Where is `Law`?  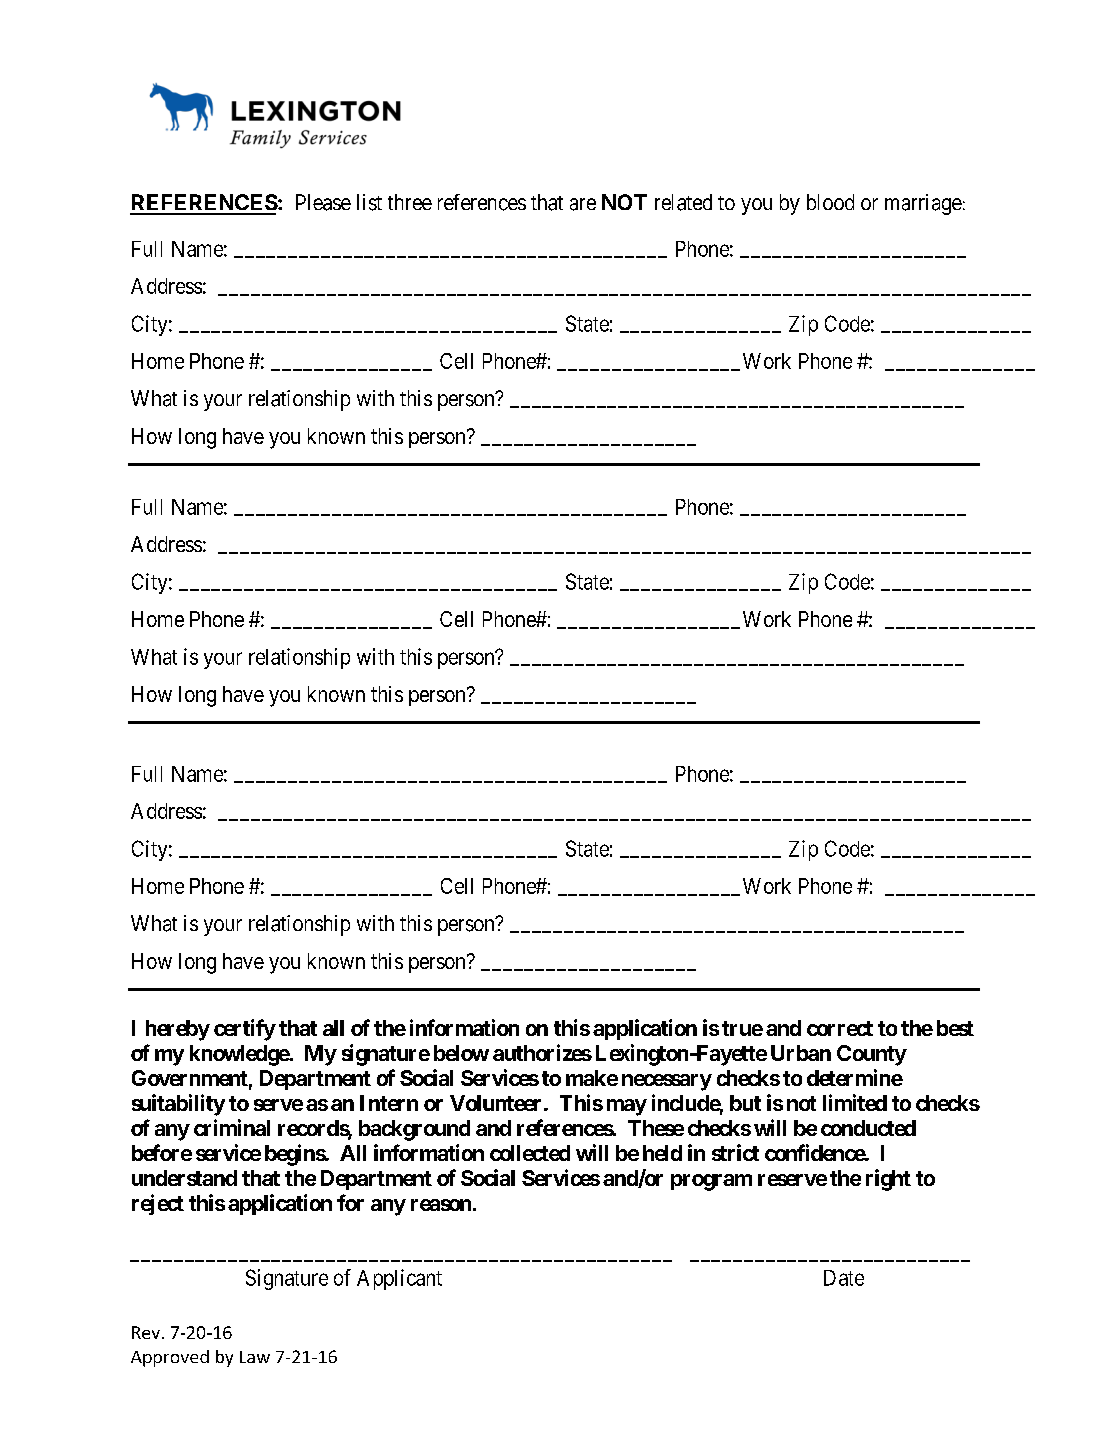 Law is located at coordinates (255, 1357).
